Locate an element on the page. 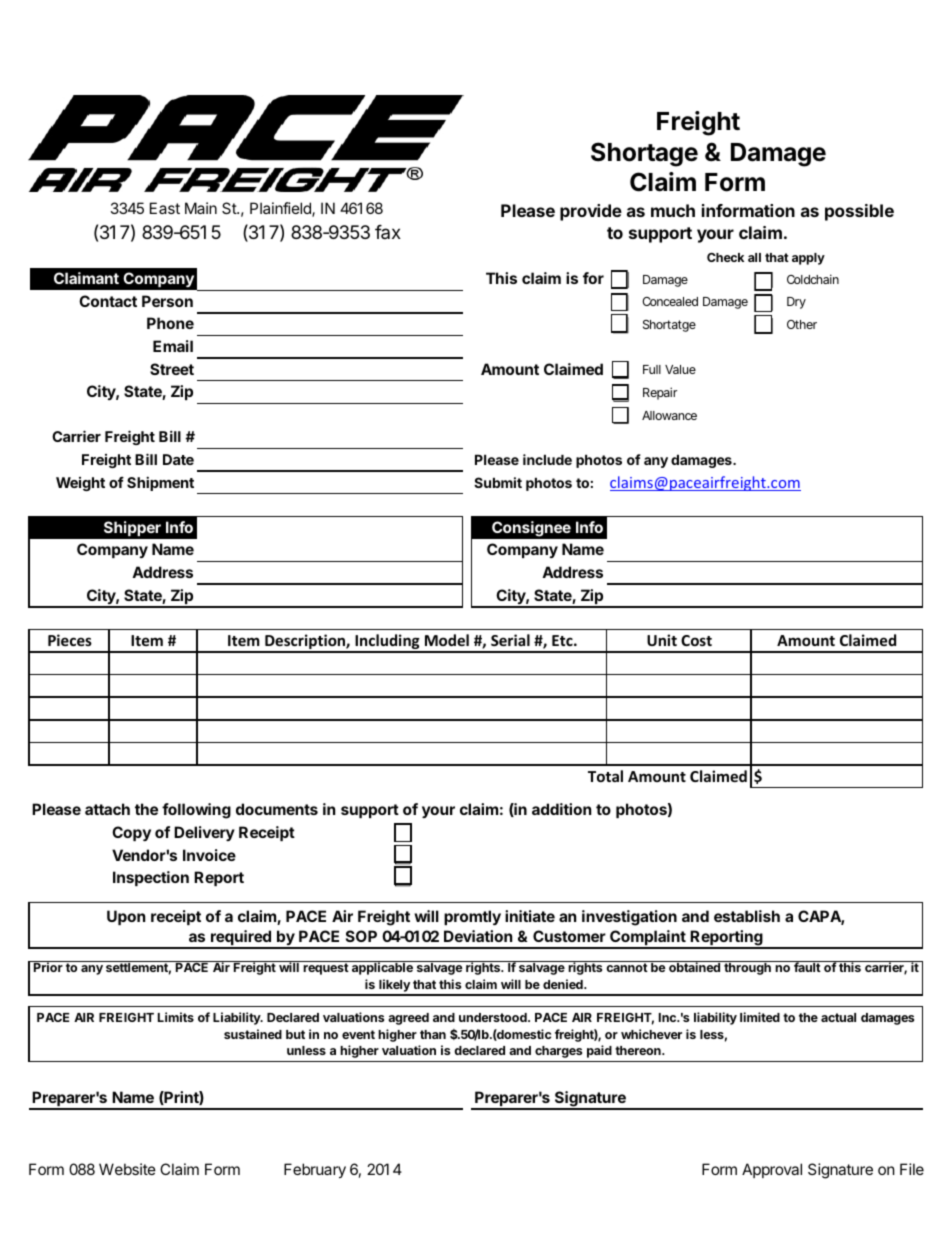 This document has width=952, height=1233. Allowance is located at coordinates (669, 415).
